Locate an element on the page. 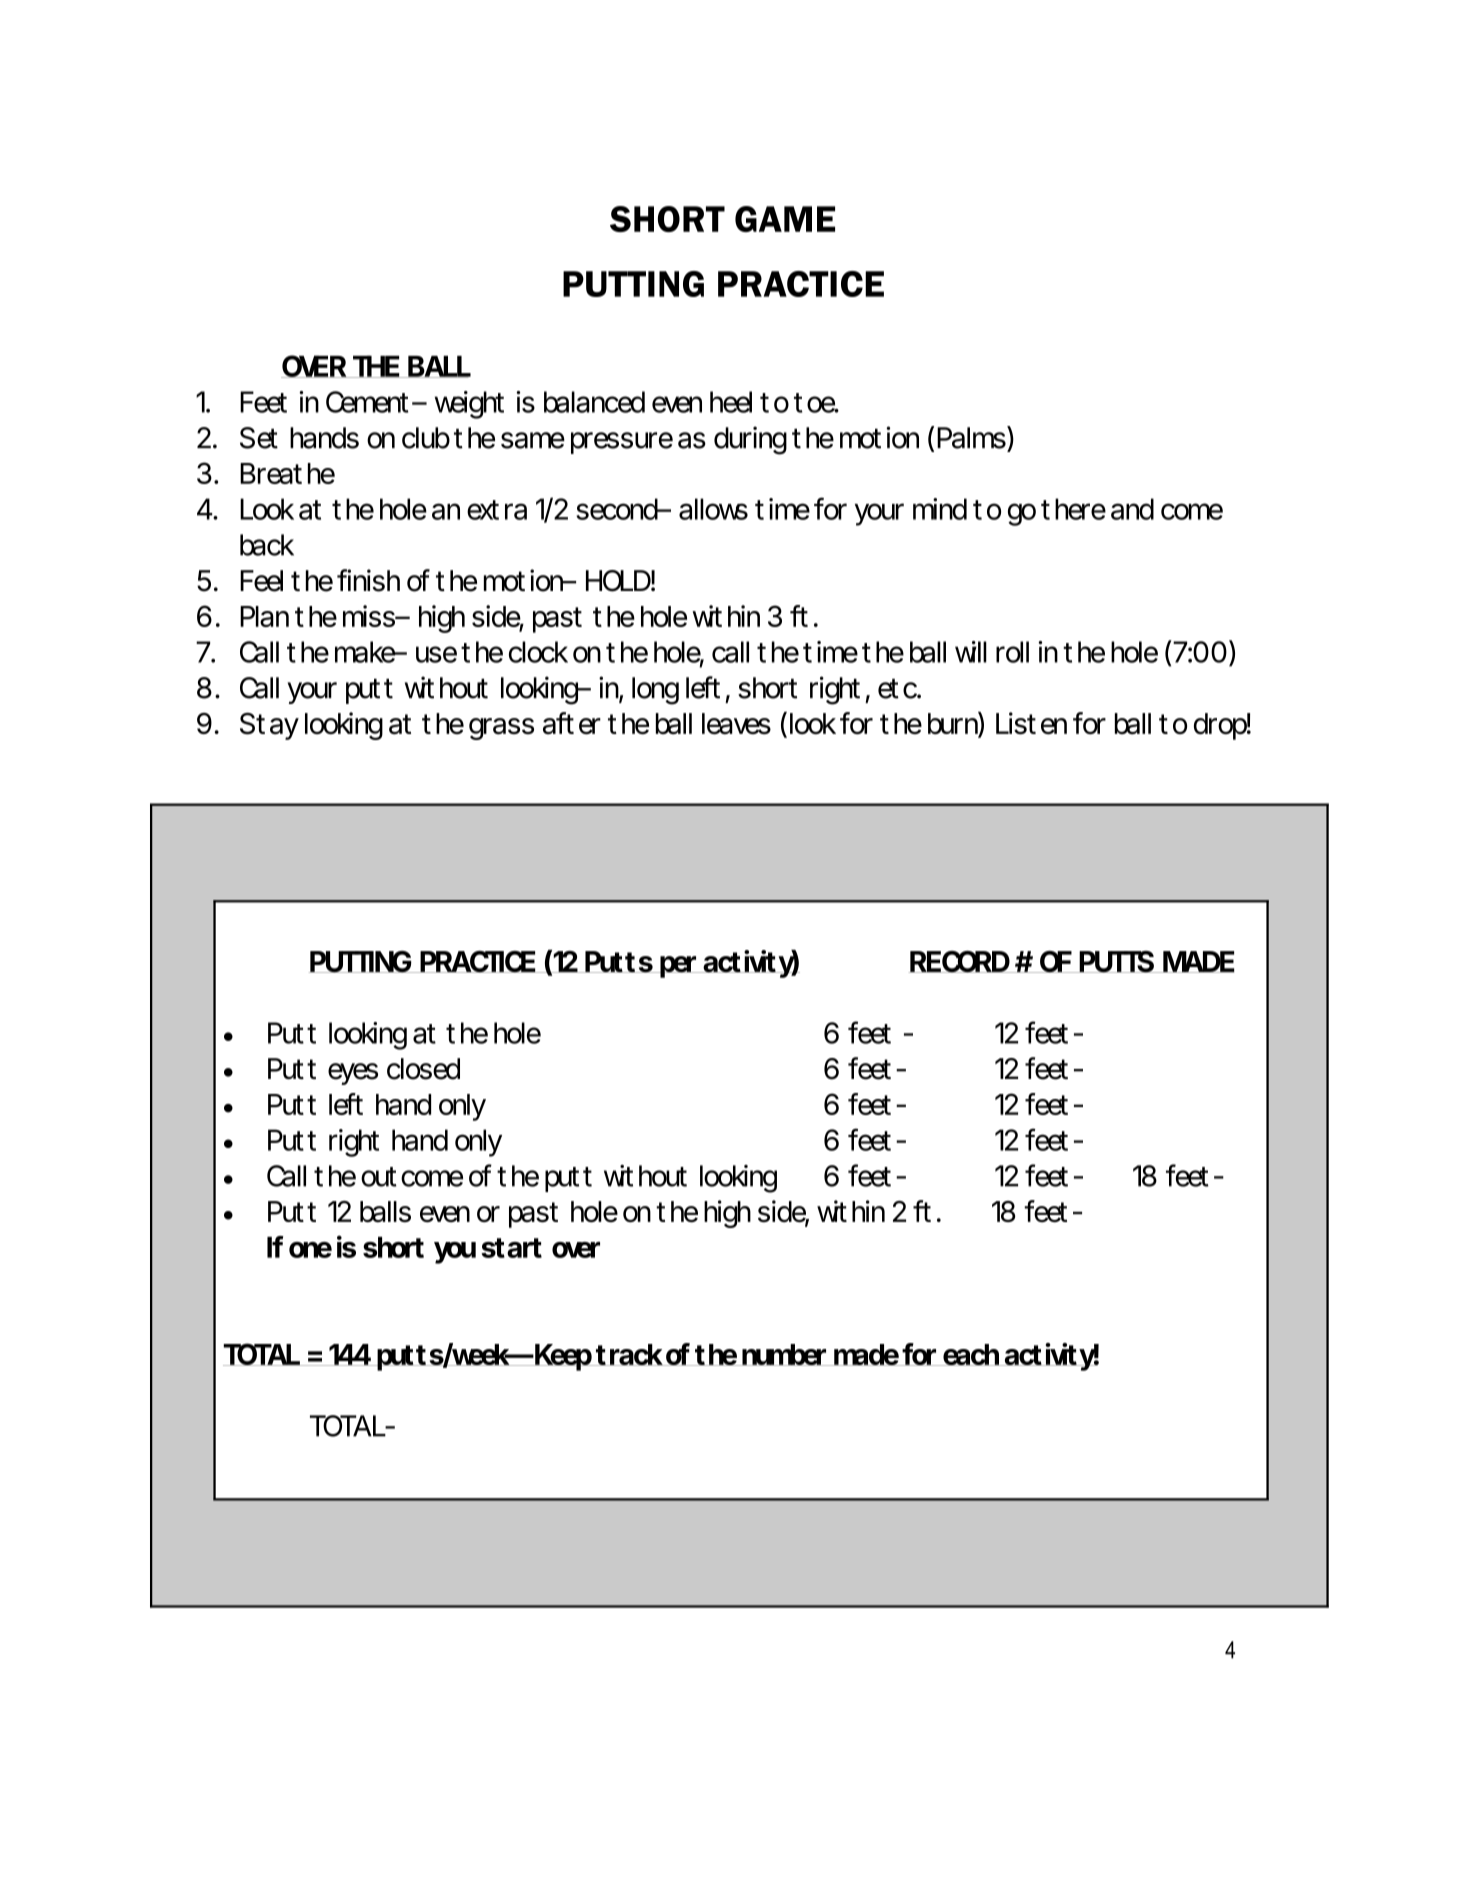 Image resolution: width=1457 pixels, height=1886 pixels. RECORD is located at coordinates (960, 962).
